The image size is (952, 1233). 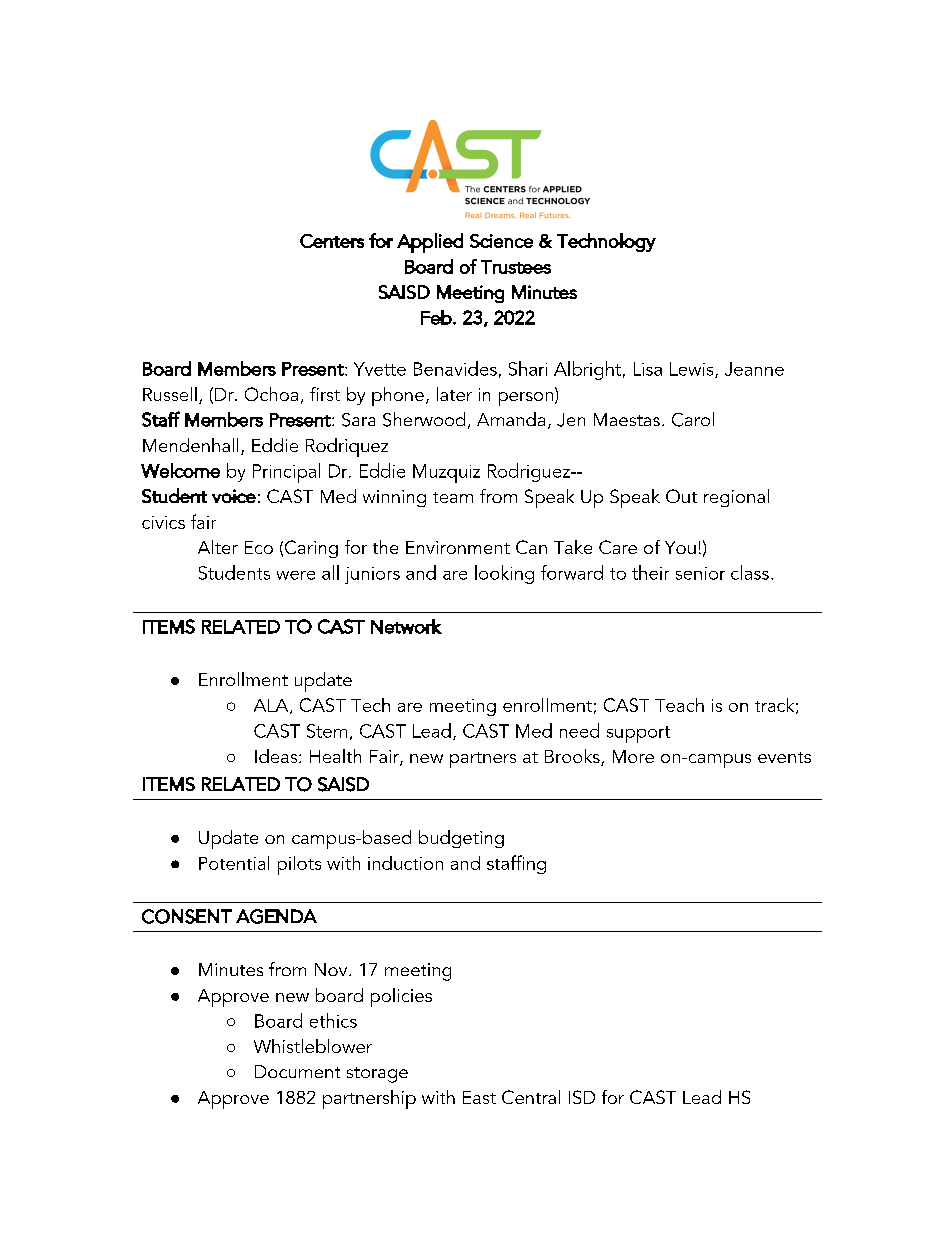 What do you see at coordinates (461, 839) in the screenshot?
I see `budgeting` at bounding box center [461, 839].
